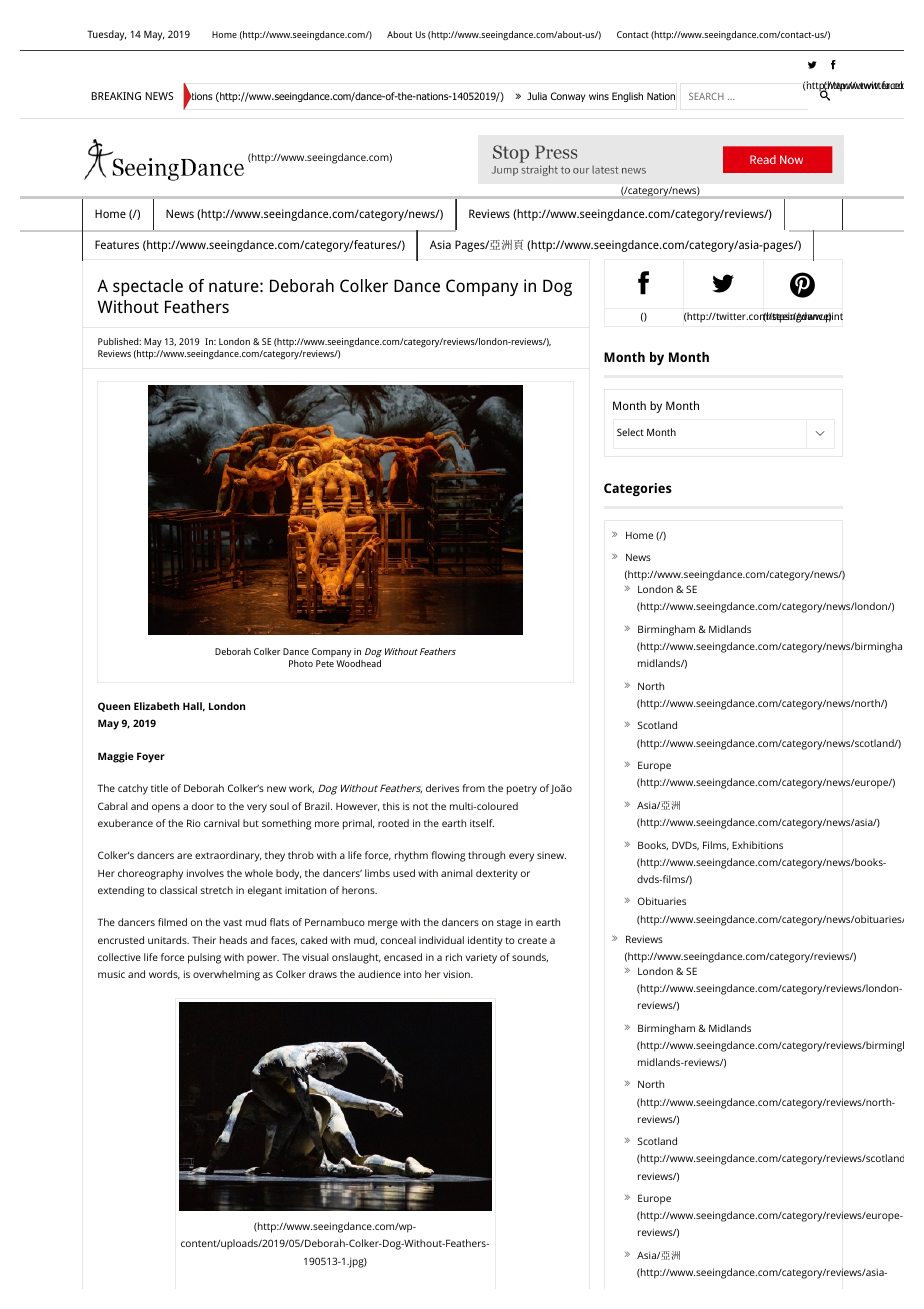 The height and width of the screenshot is (1309, 924). What do you see at coordinates (627, 97) in the screenshot?
I see `English` at bounding box center [627, 97].
